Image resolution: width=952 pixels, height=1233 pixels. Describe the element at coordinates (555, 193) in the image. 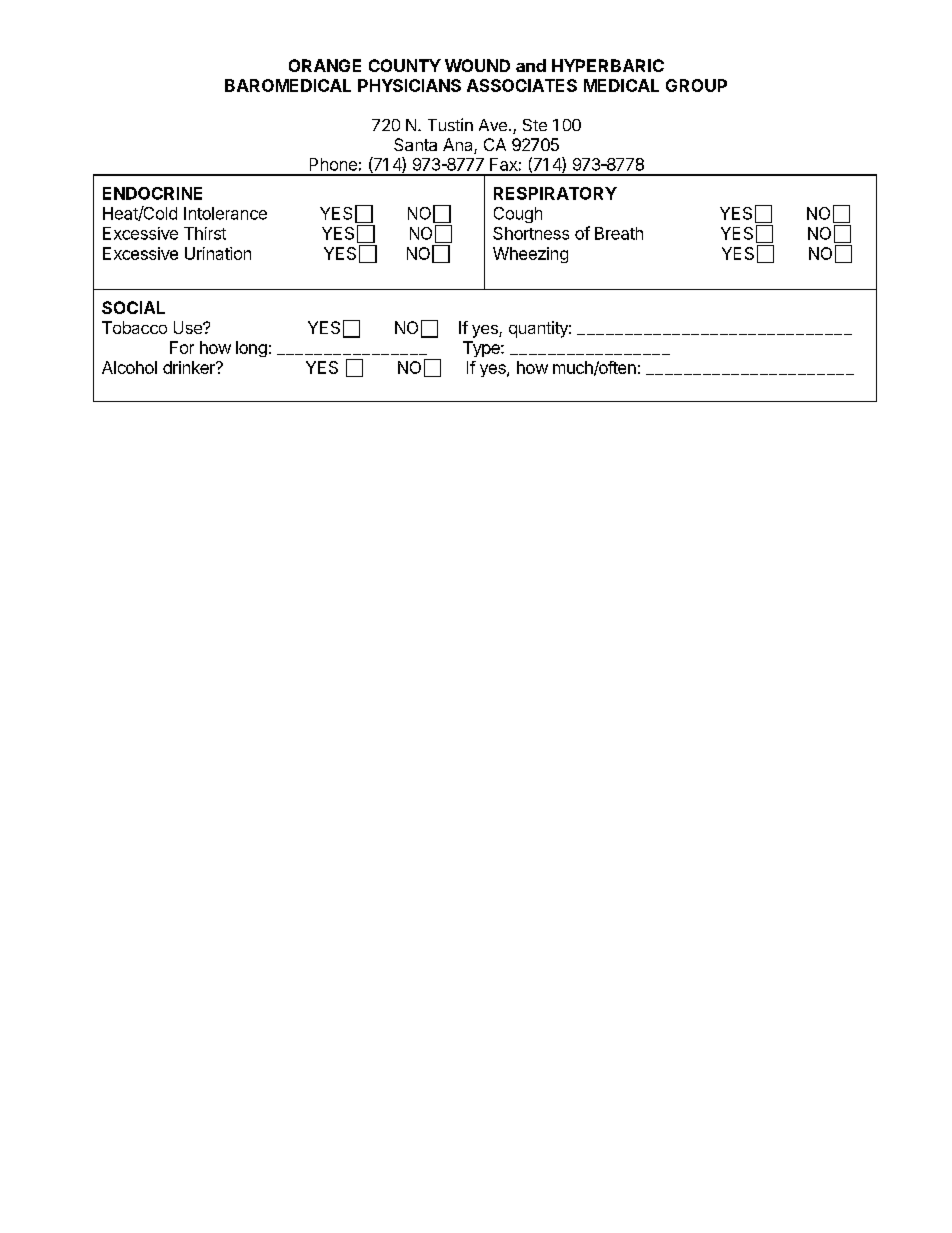

I see `RESPIRATORY` at that location.
